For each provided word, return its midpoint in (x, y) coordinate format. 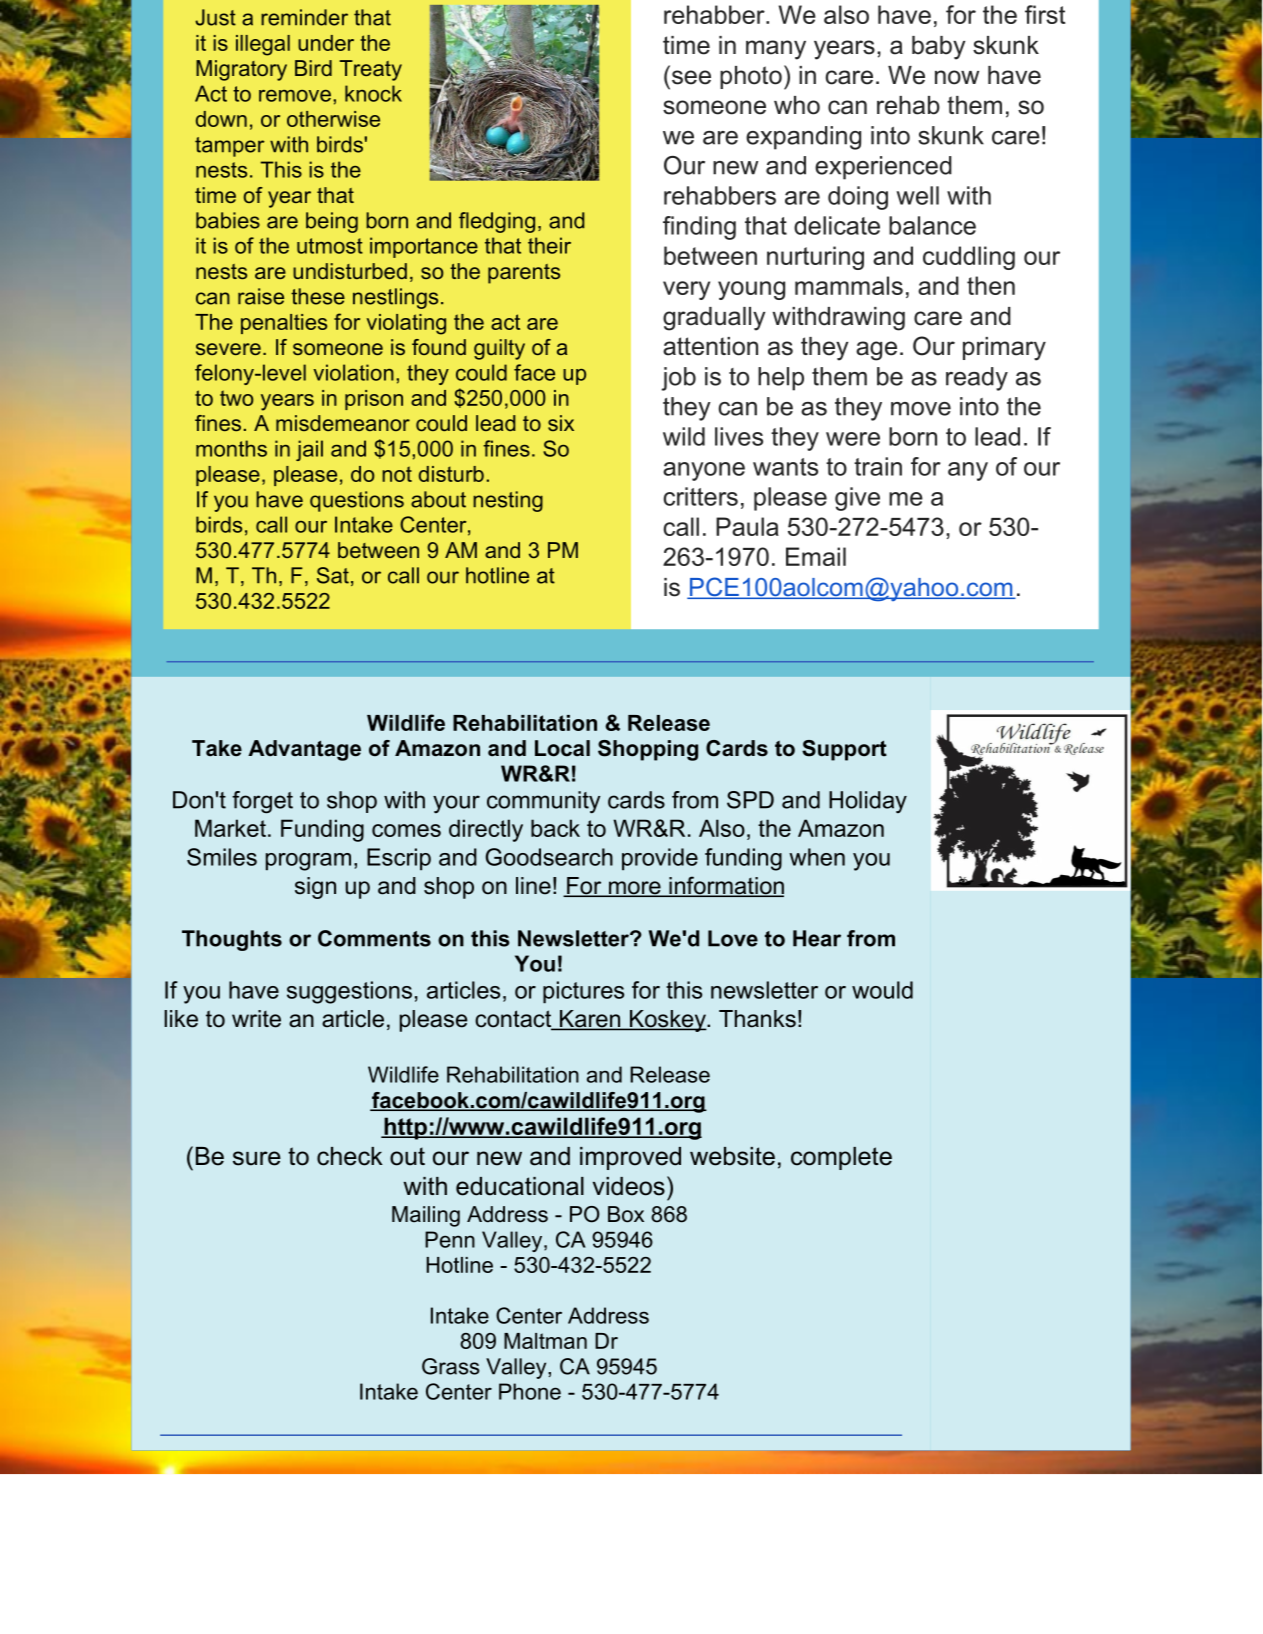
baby (938, 48)
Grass (450, 1366)
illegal (263, 45)
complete (841, 1158)
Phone (530, 1391)
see (691, 77)
